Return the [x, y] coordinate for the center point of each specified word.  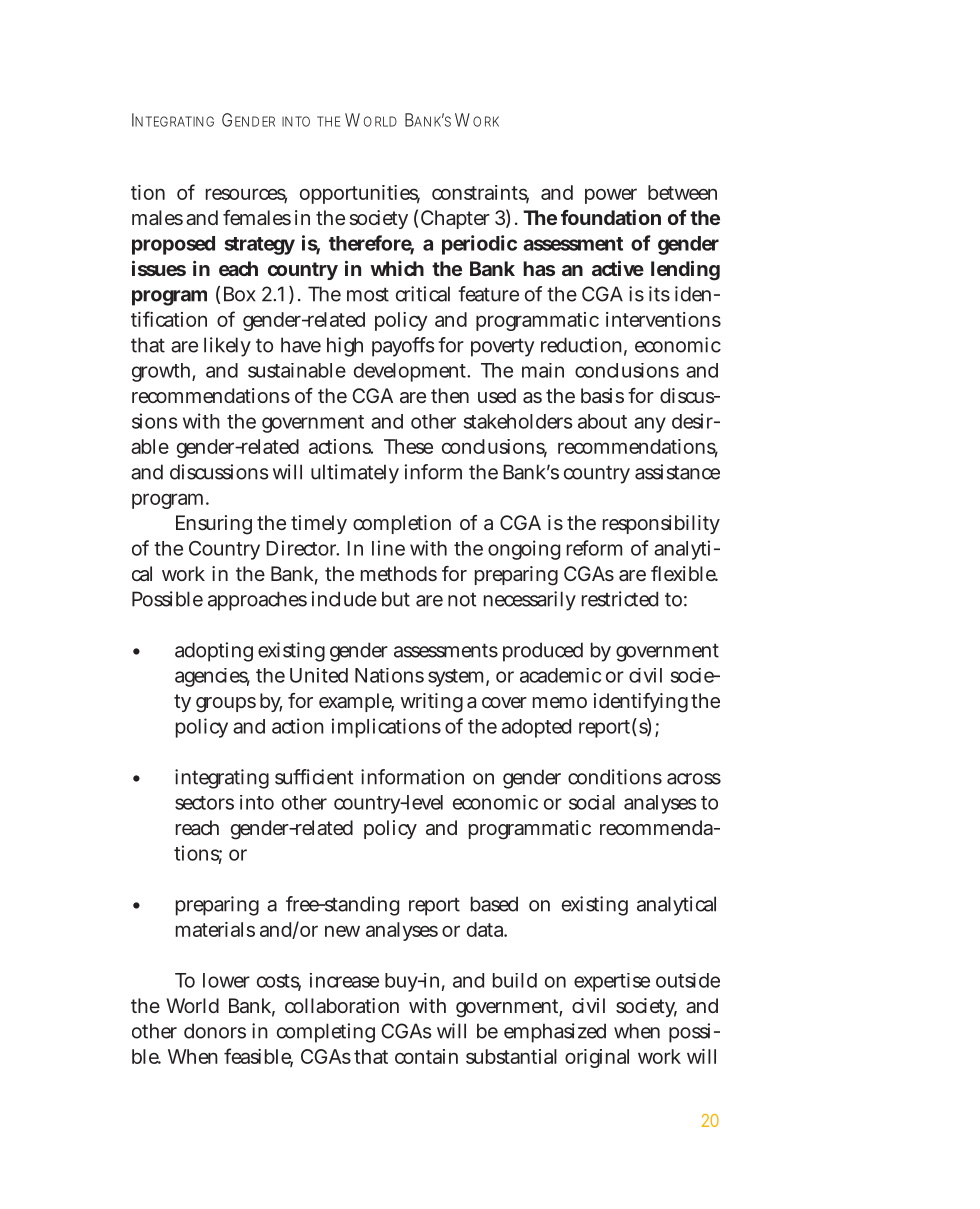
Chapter [455, 219]
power [611, 196]
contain [426, 1056]
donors [215, 1031]
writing [432, 703]
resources [246, 195]
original [597, 1058]
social [592, 802]
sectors [204, 803]
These [408, 446]
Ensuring [214, 525]
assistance [677, 472]
